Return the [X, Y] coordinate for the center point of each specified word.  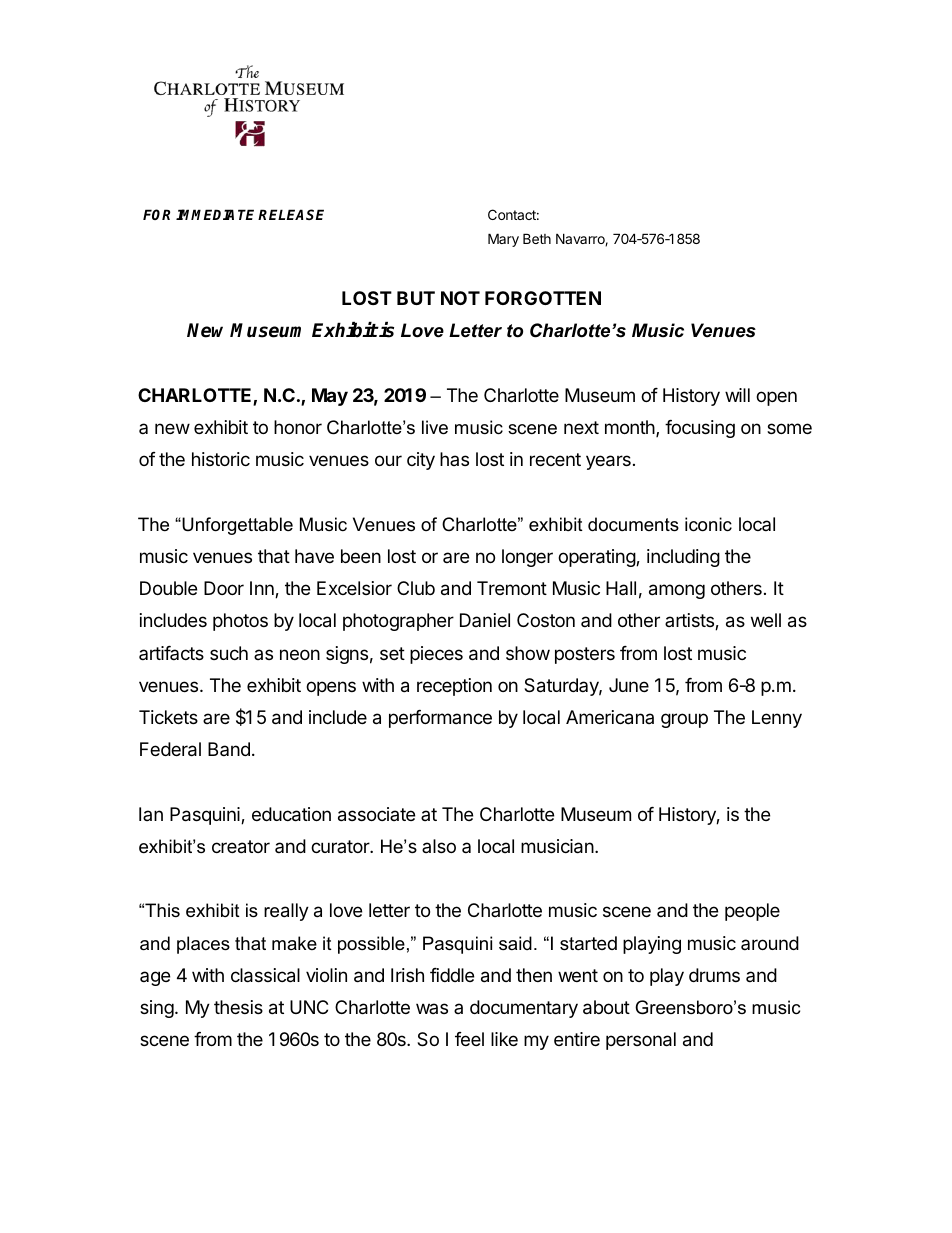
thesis [238, 1007]
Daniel [485, 620]
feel [469, 1039]
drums [714, 975]
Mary [503, 240]
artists [690, 621]
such [229, 653]
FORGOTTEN [543, 298]
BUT [416, 298]
